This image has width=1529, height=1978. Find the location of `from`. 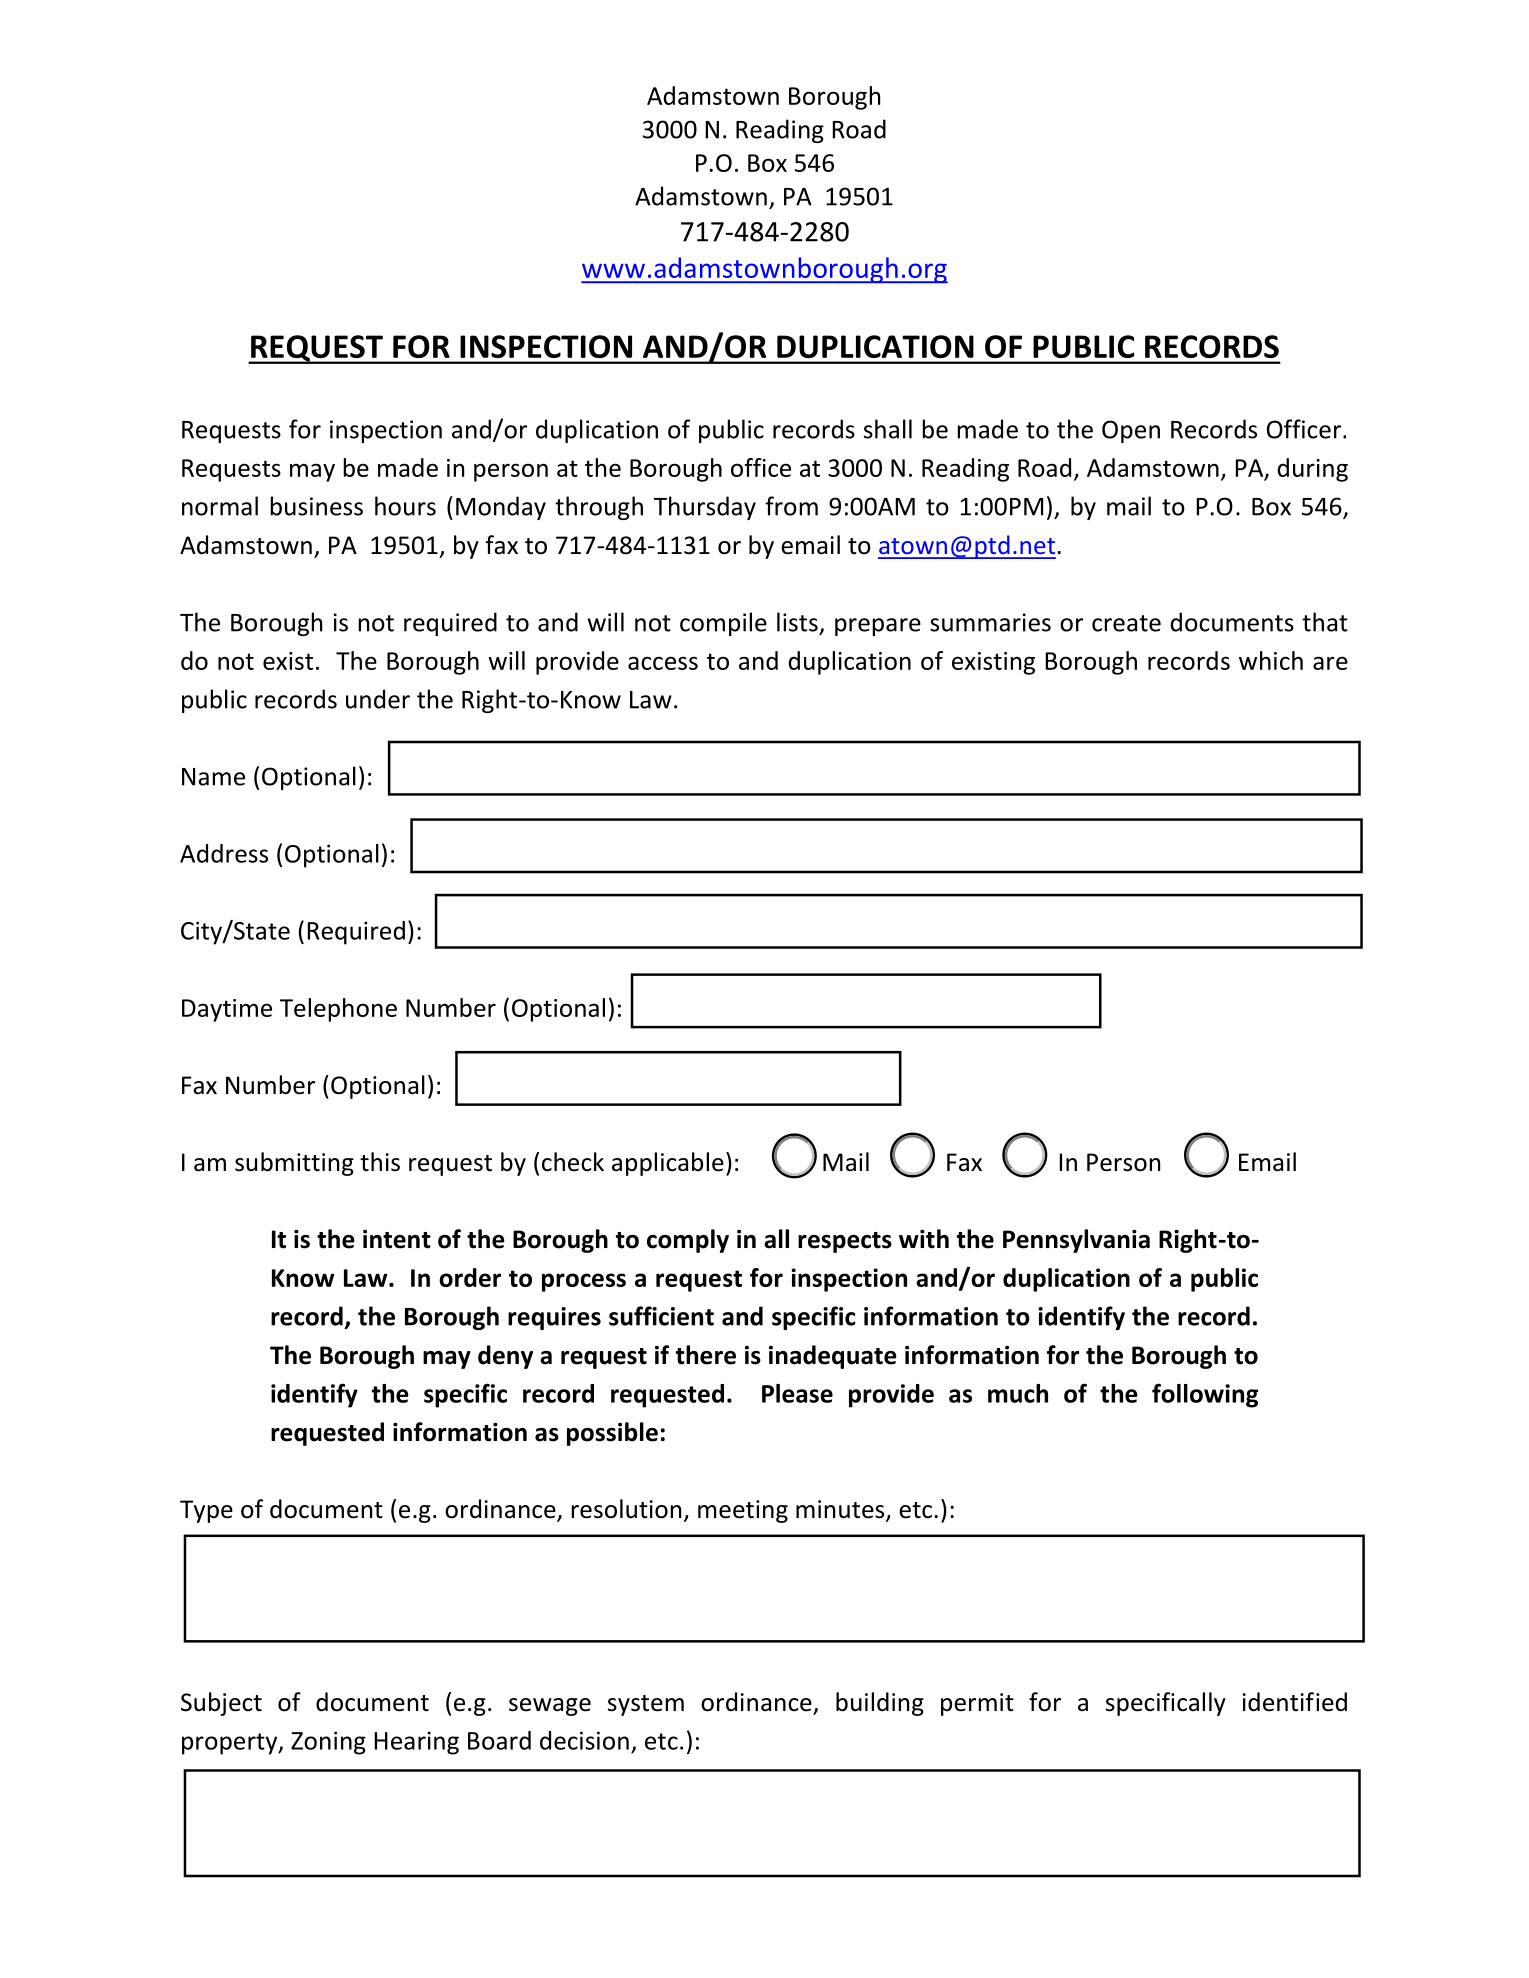

from is located at coordinates (791, 506).
